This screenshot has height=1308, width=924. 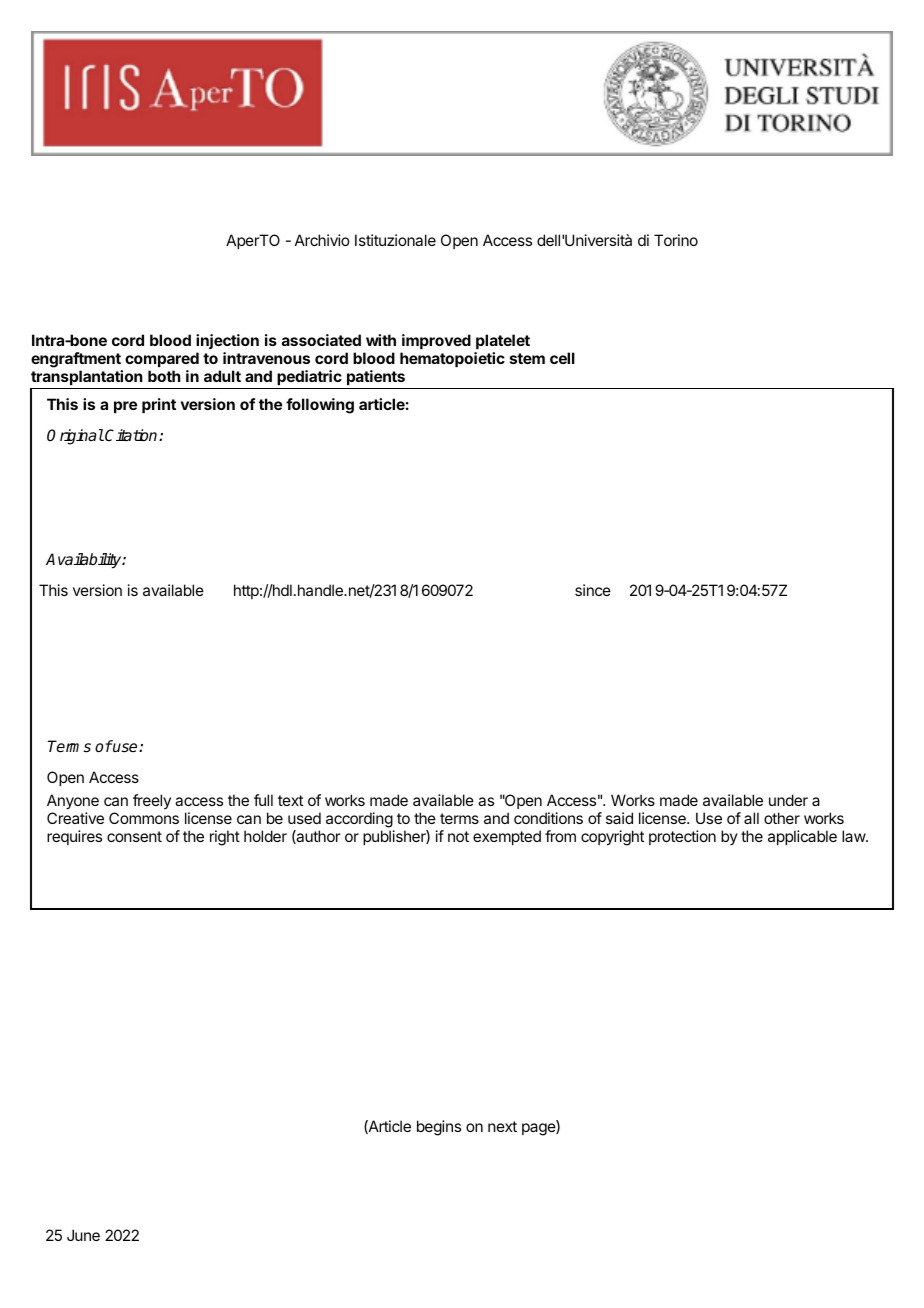 I want to click on under, so click(x=788, y=800).
